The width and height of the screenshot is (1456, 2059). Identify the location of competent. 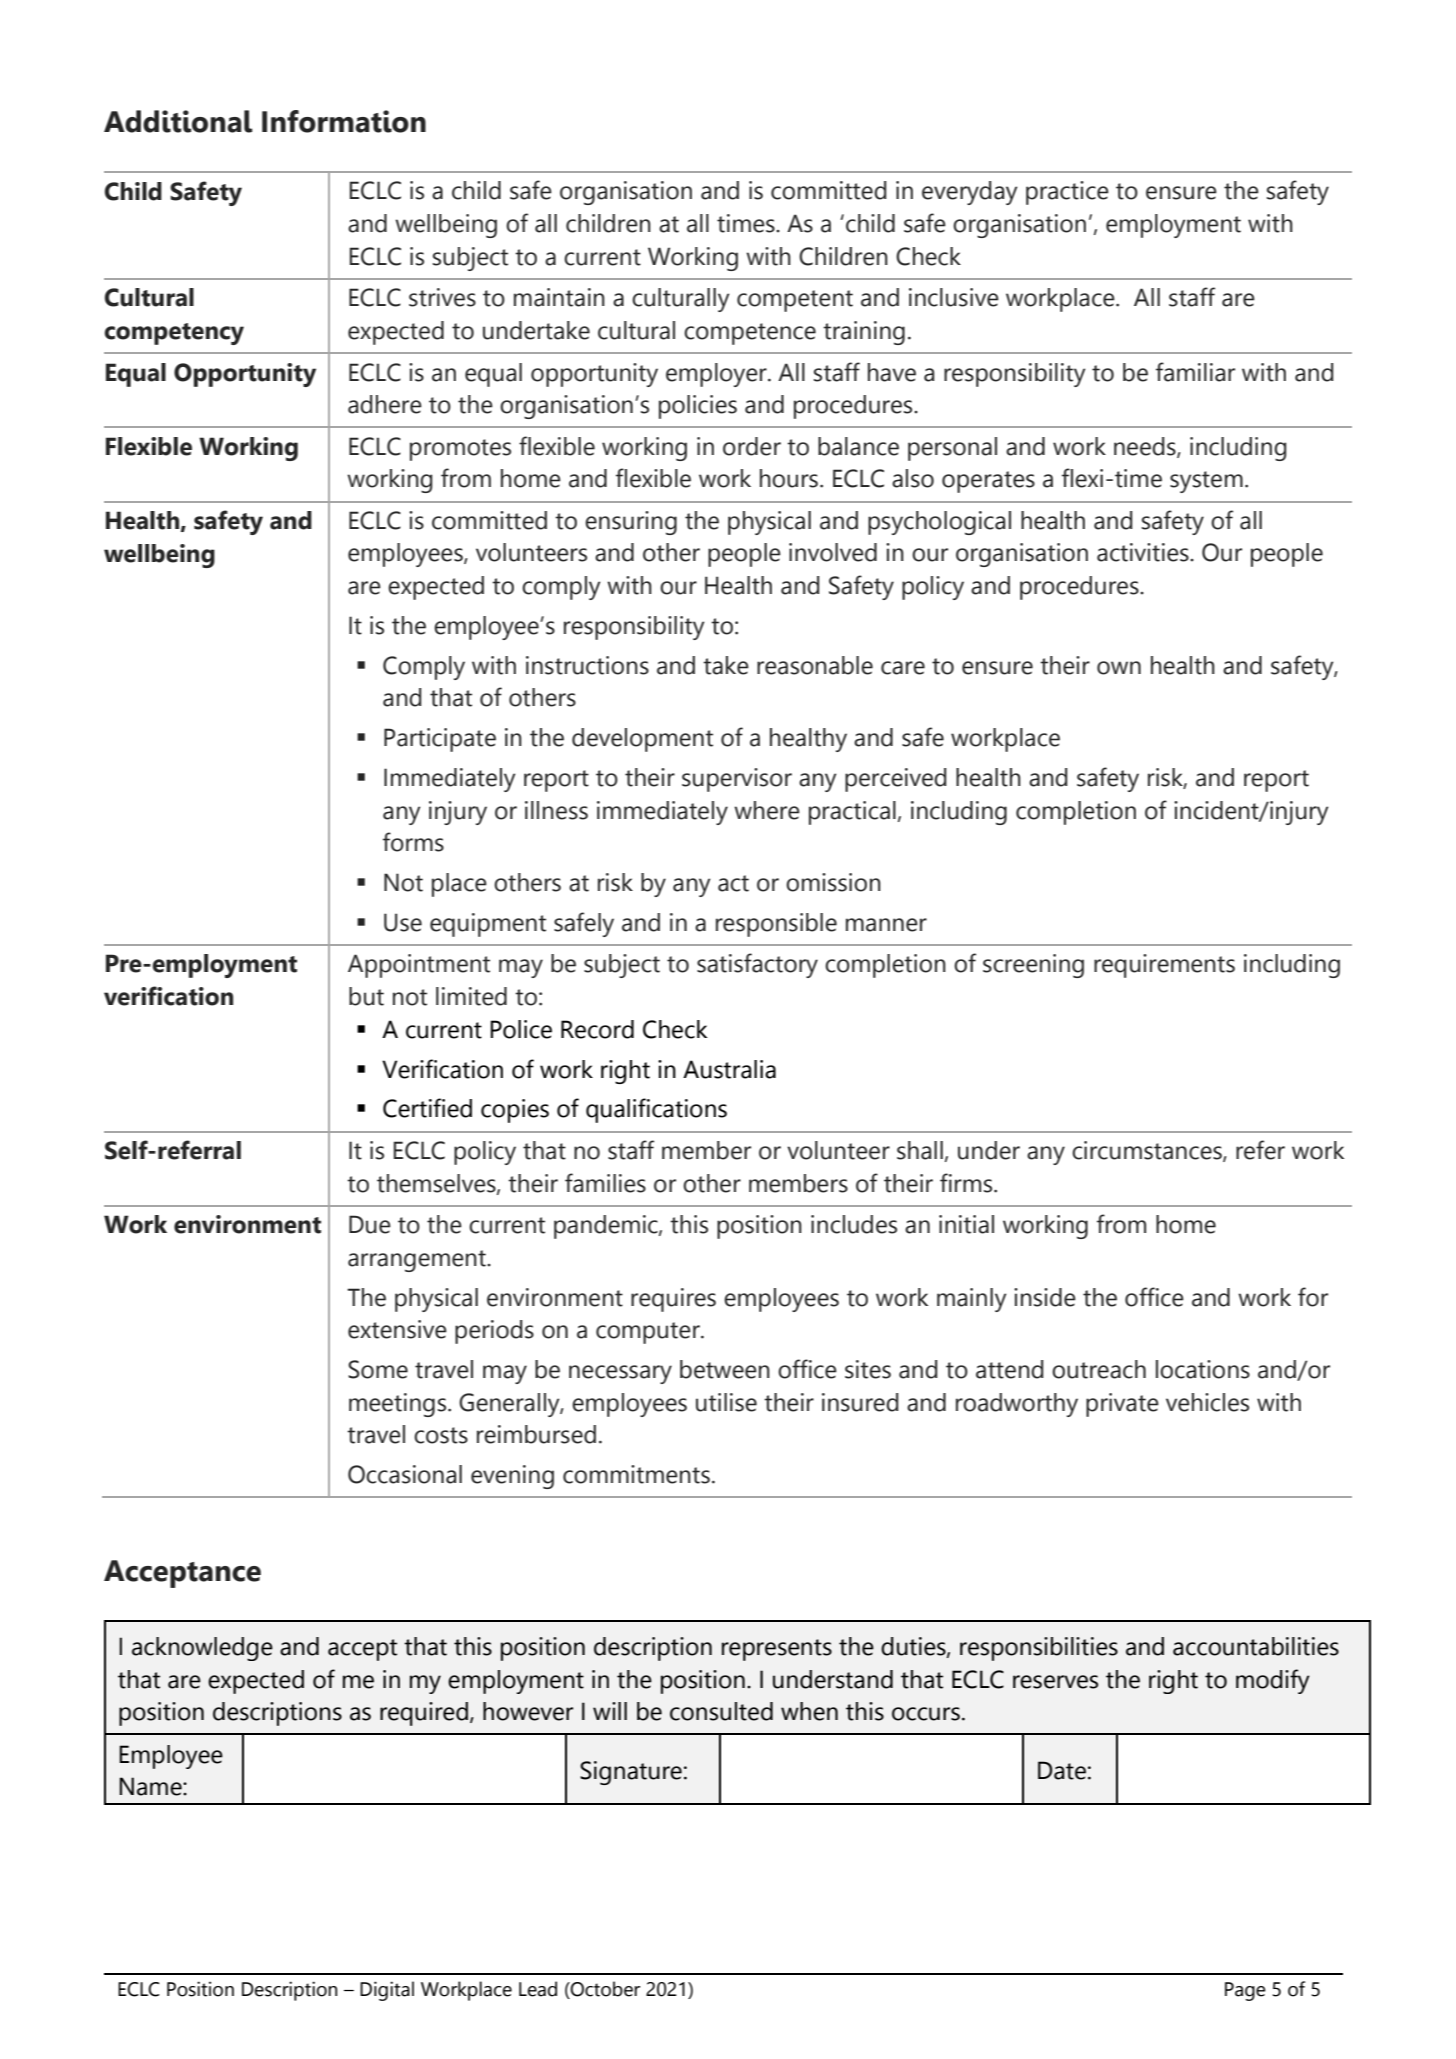
(795, 301).
